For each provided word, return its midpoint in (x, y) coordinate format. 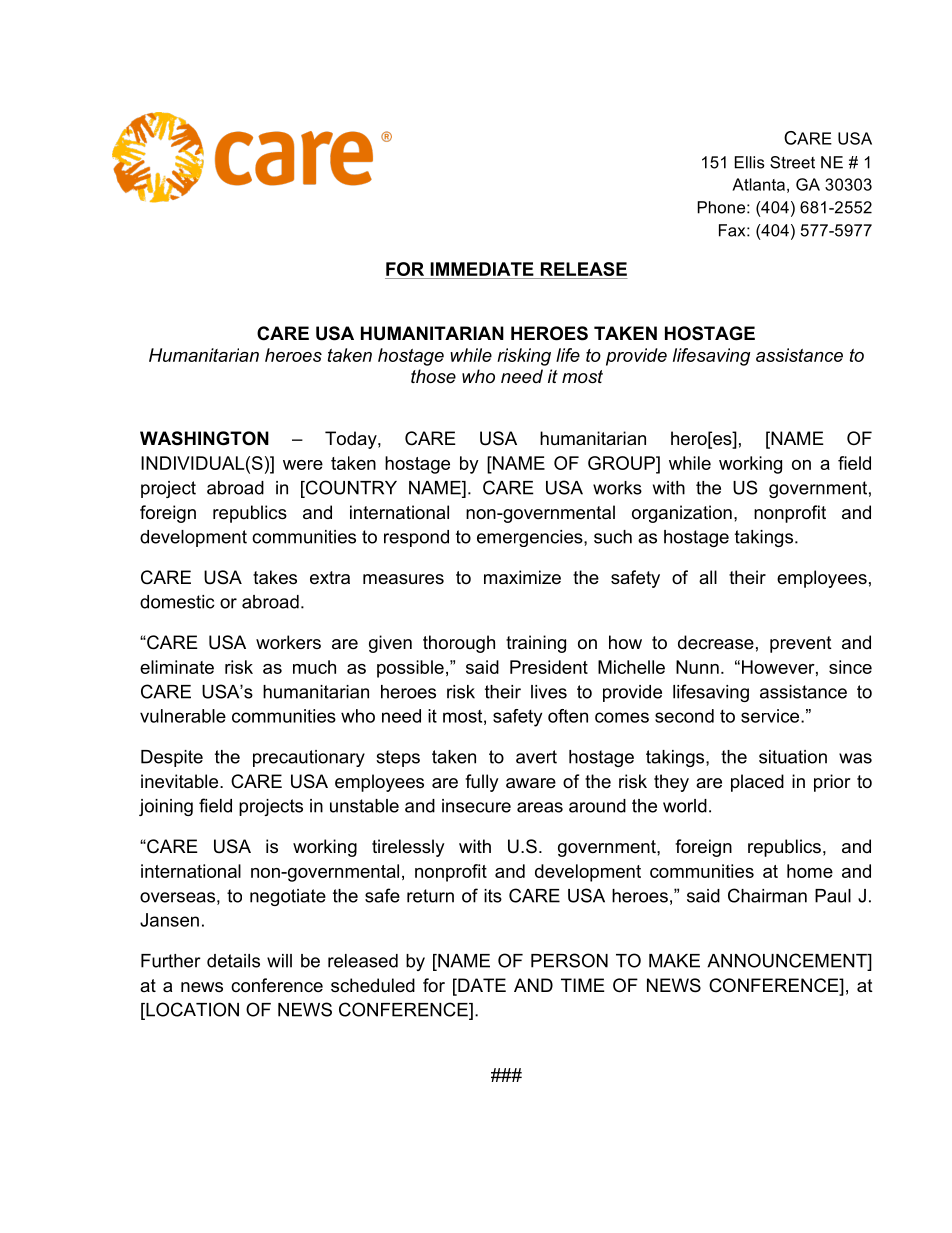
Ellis (750, 162)
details (233, 961)
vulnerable (183, 716)
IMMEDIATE (482, 269)
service (771, 716)
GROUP (622, 463)
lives (549, 692)
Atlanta (758, 184)
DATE (481, 985)
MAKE (674, 961)
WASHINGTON (204, 438)
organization (682, 514)
